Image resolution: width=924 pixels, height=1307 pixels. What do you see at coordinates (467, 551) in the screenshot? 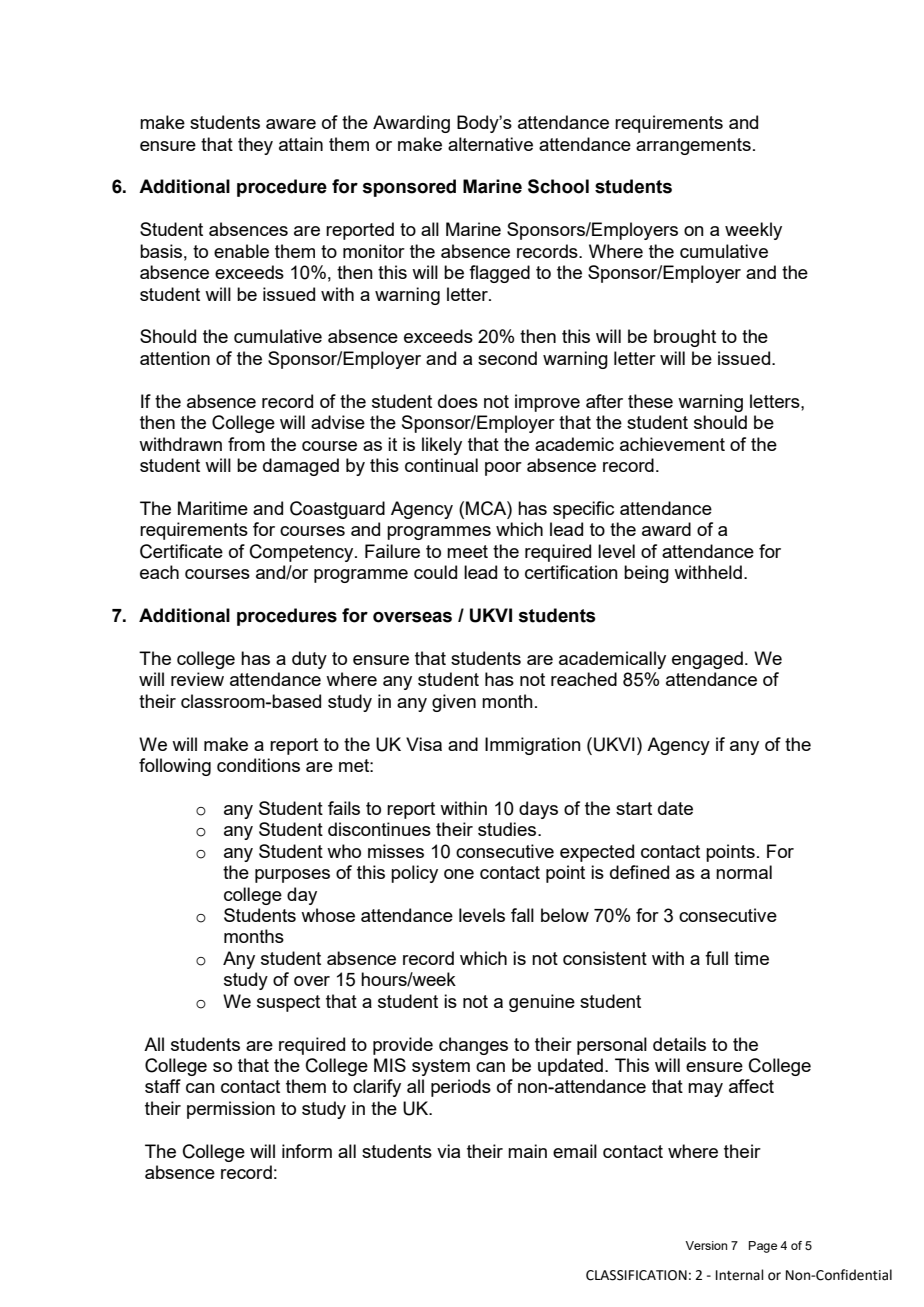
I see `meet` at bounding box center [467, 551].
